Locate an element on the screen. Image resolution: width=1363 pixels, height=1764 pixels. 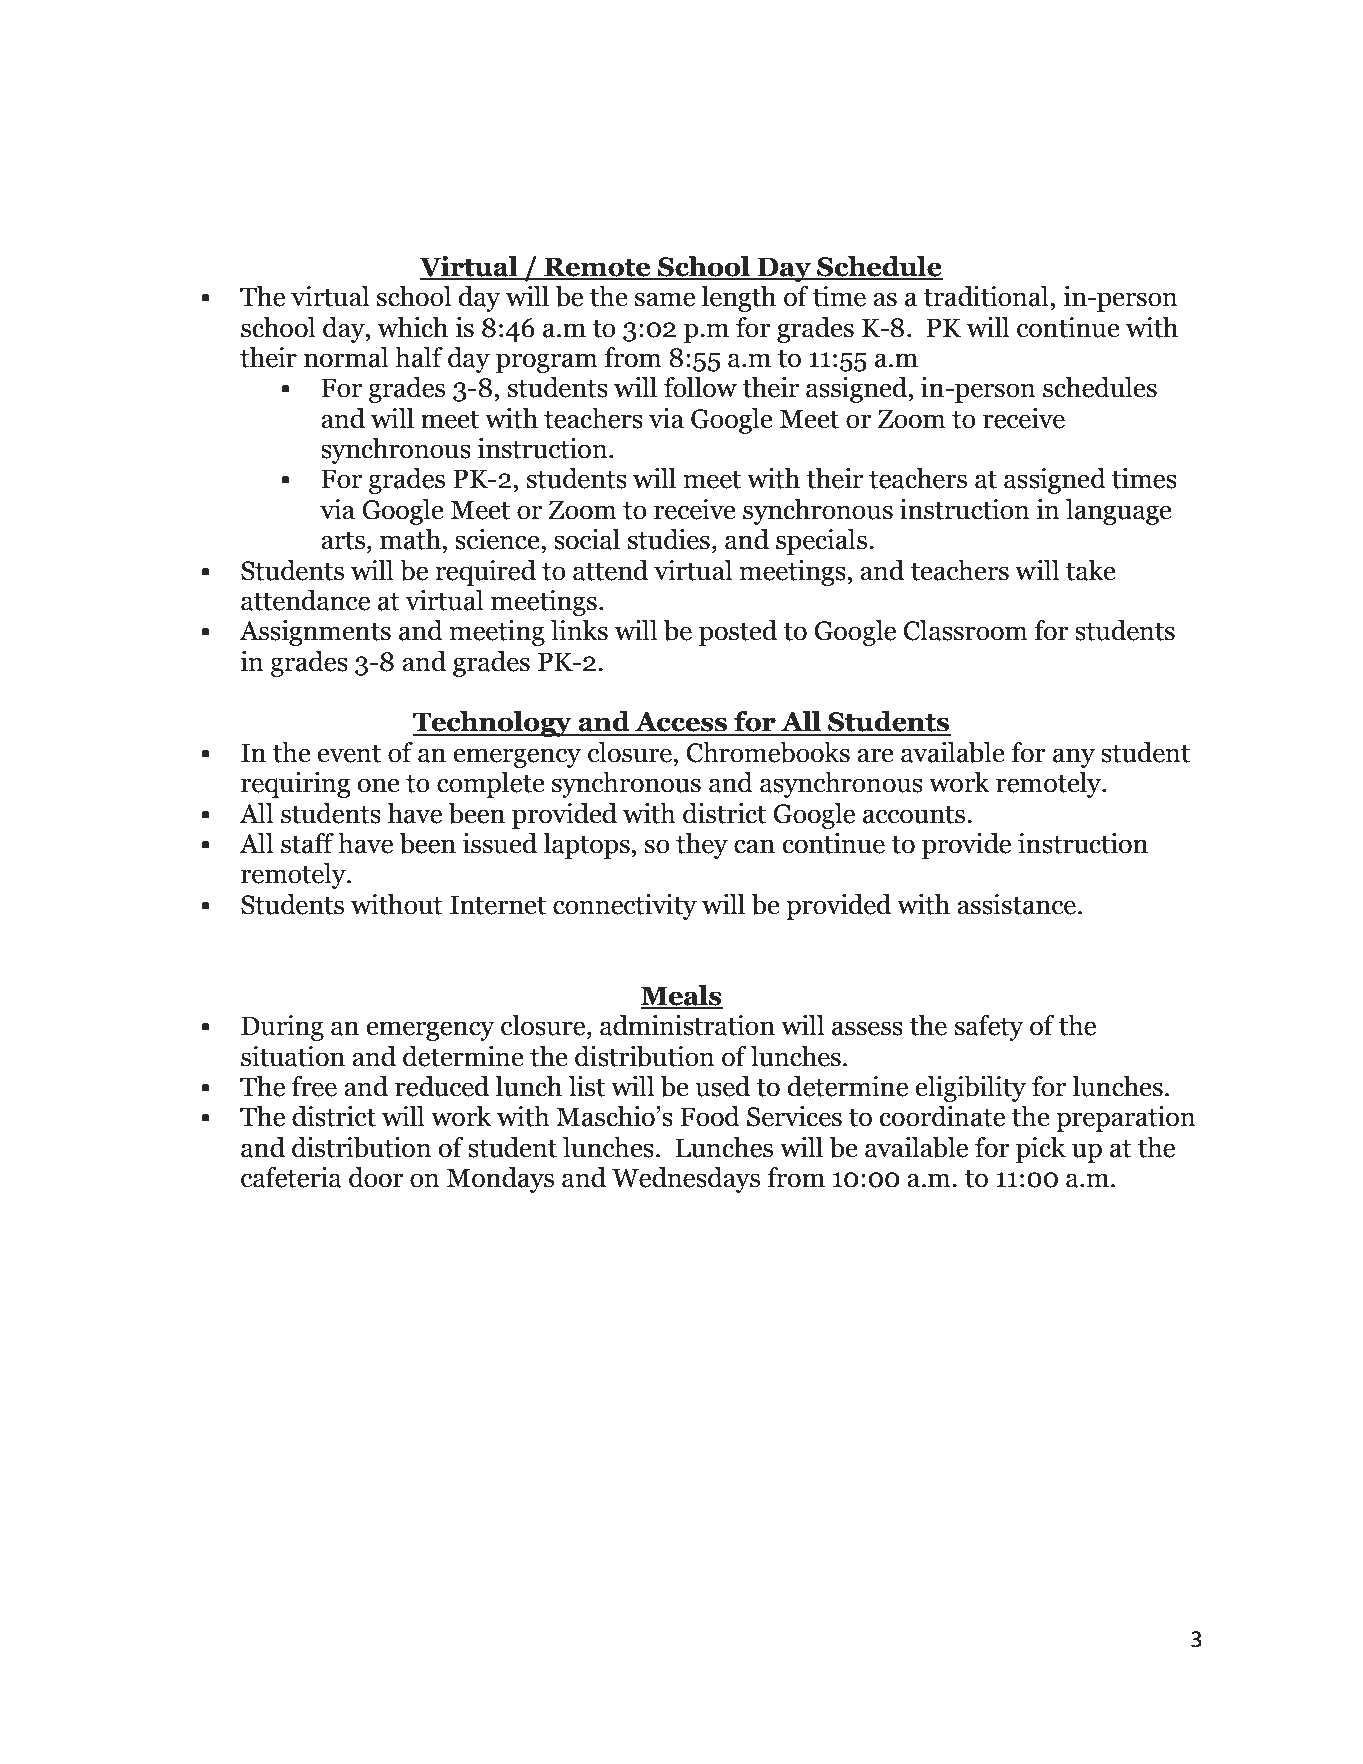
Classroom is located at coordinates (966, 630).
